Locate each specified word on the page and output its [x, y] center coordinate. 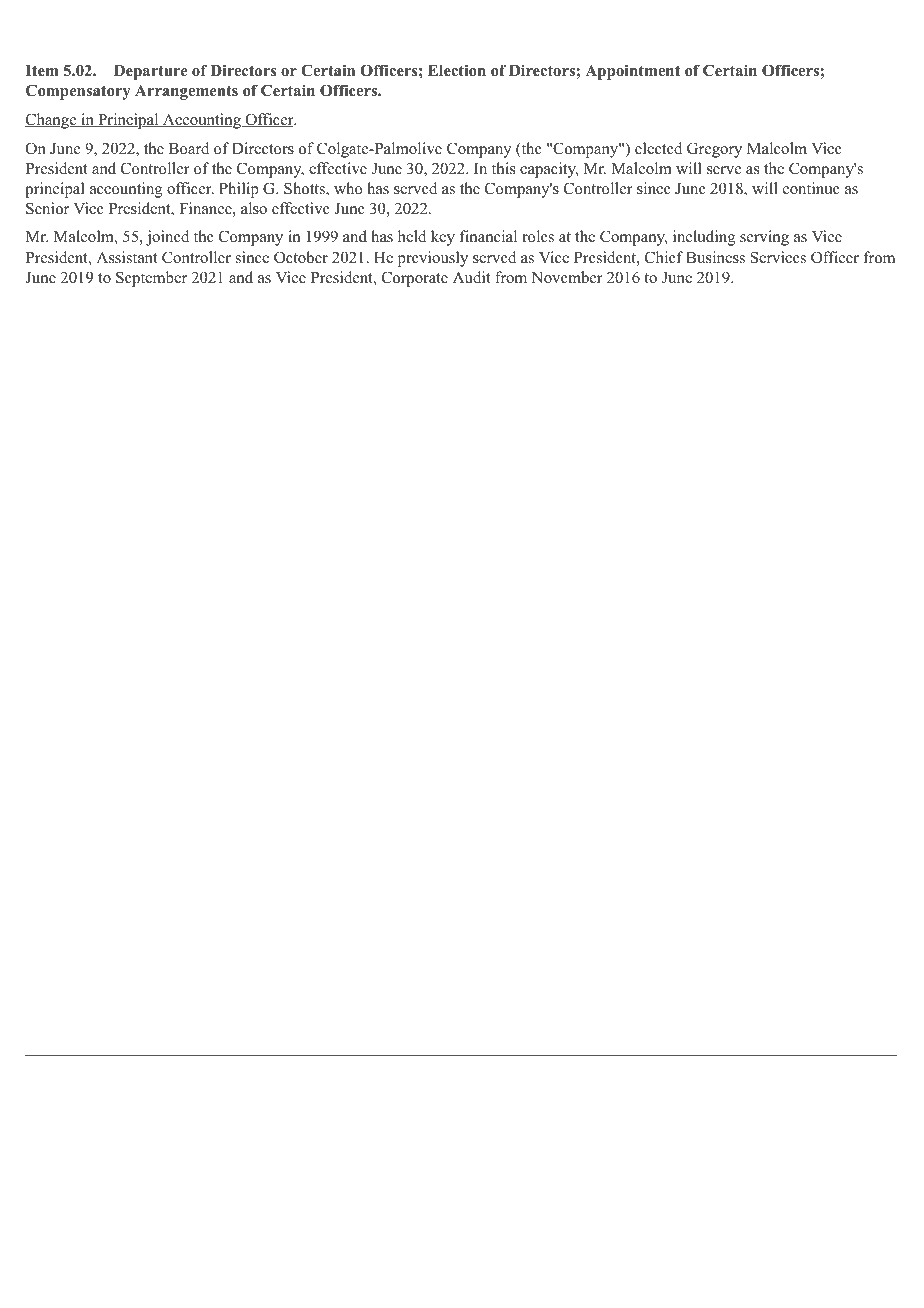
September [151, 279]
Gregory [714, 150]
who [348, 188]
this [503, 168]
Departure [151, 72]
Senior [47, 208]
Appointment [632, 72]
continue [811, 188]
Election [457, 70]
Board [189, 148]
